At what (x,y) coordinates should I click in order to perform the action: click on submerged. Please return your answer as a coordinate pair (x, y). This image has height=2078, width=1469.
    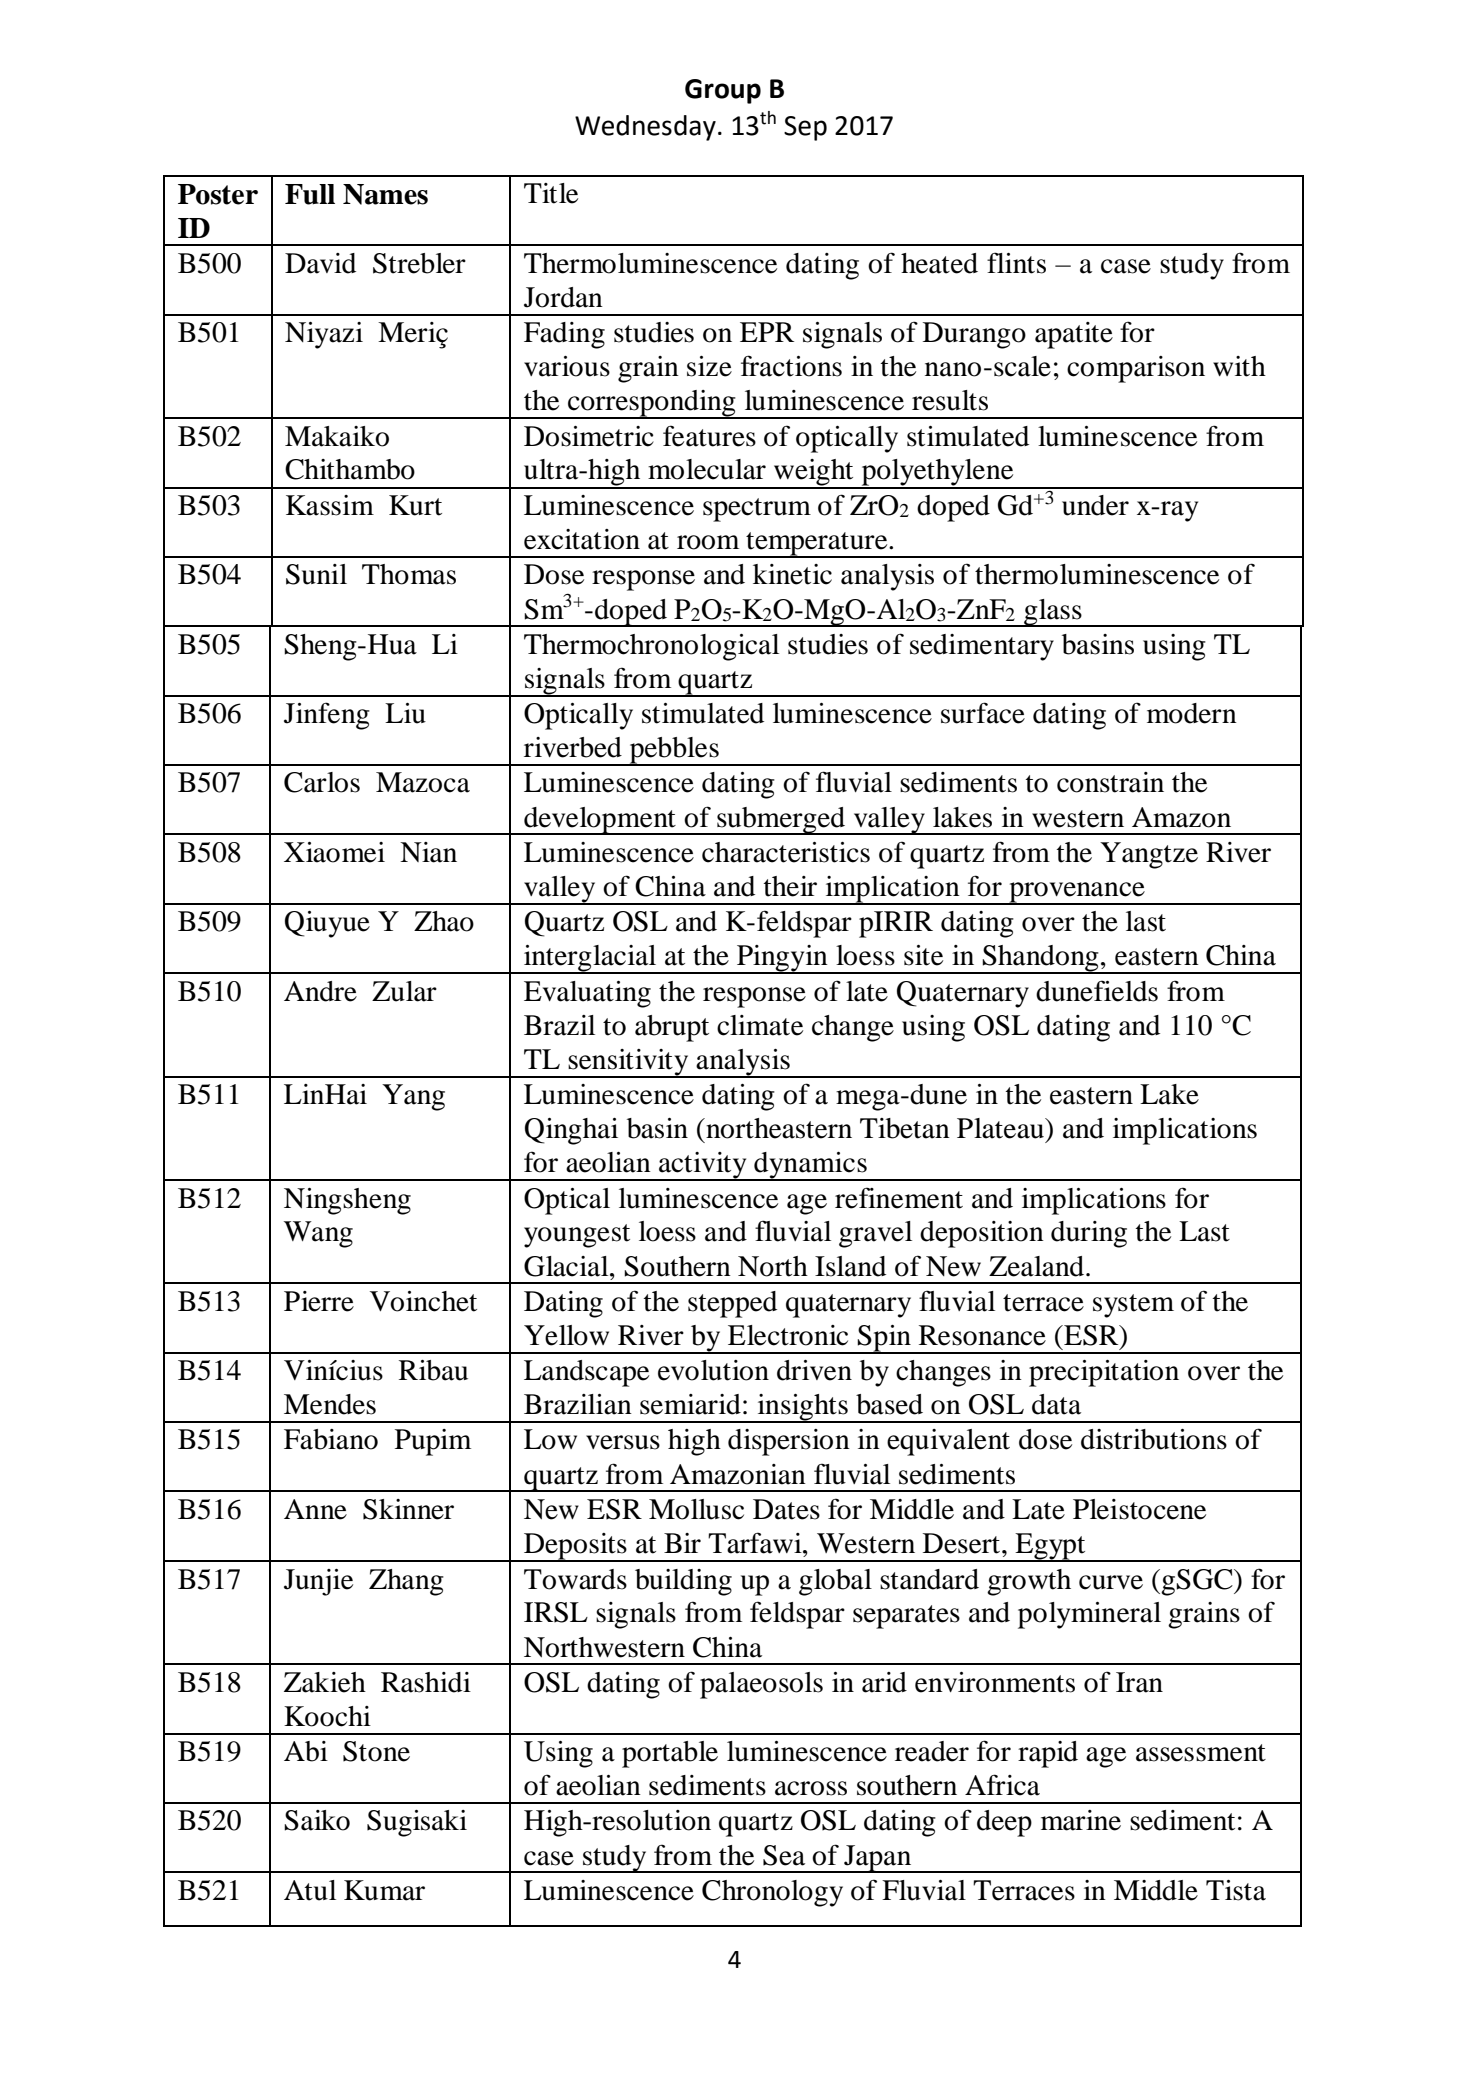
    Looking at the image, I should click on (781, 821).
